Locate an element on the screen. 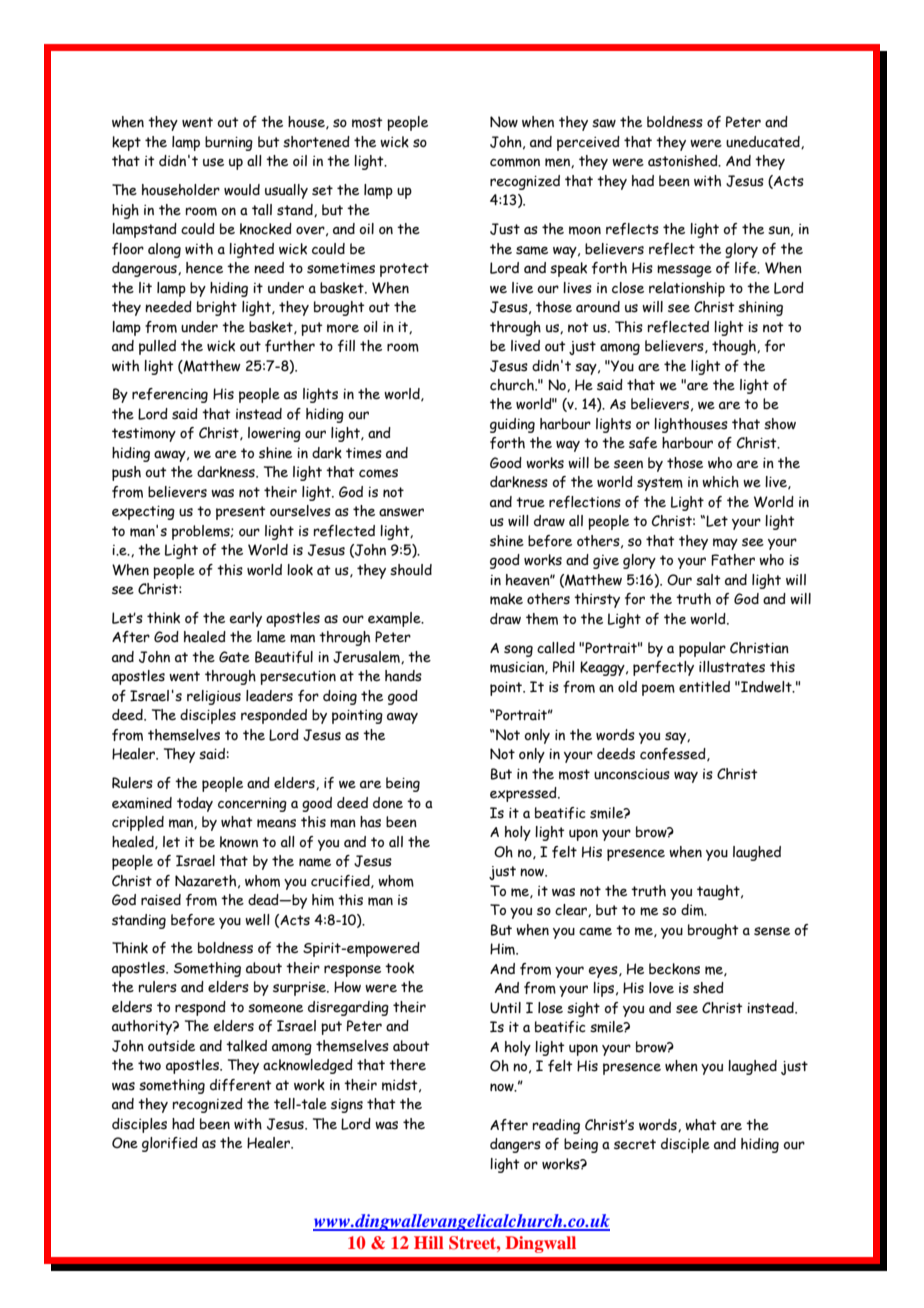 This screenshot has width=924, height=1308. common is located at coordinates (515, 162).
